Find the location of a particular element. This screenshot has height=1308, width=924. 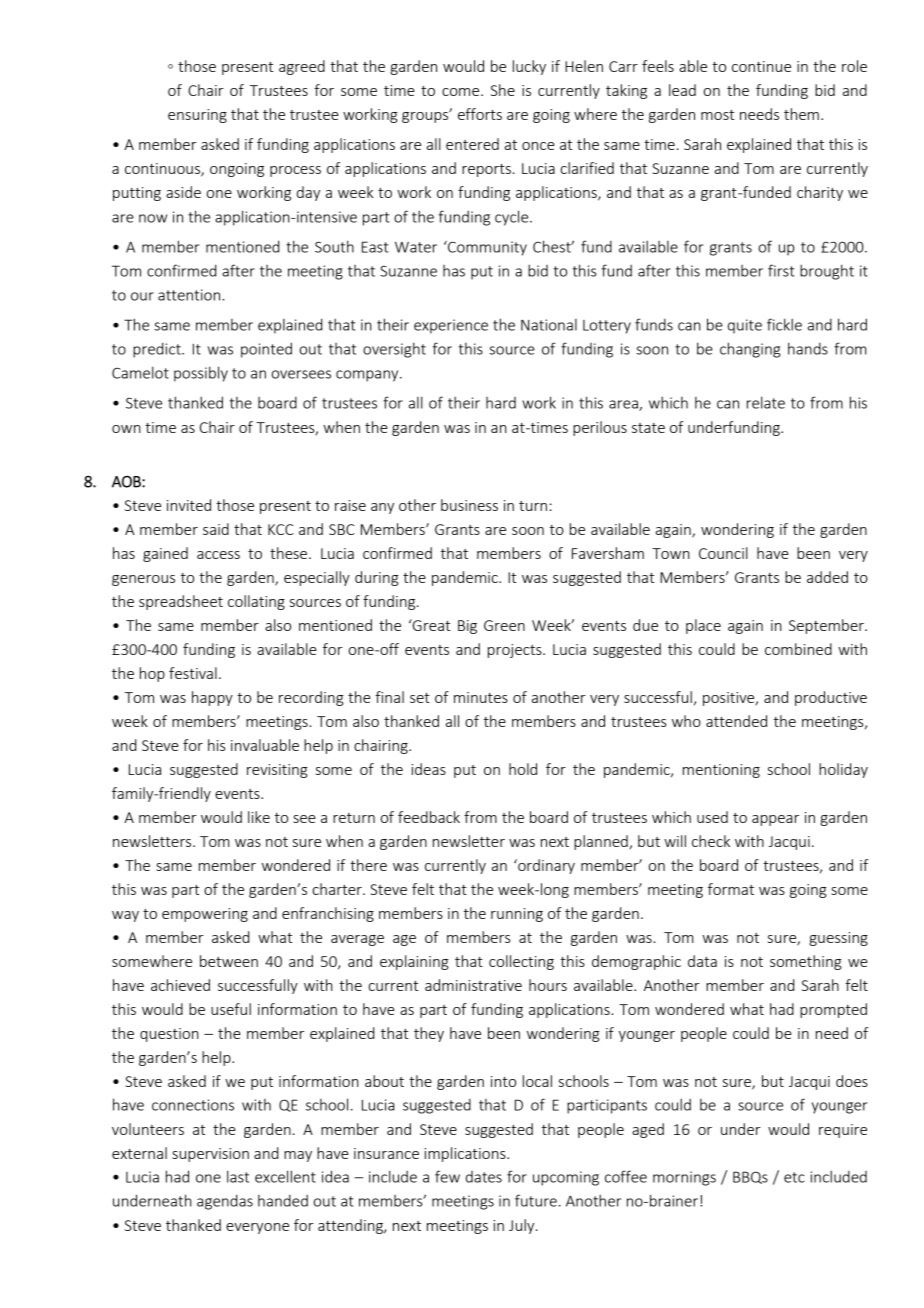

them is located at coordinates (801, 114).
